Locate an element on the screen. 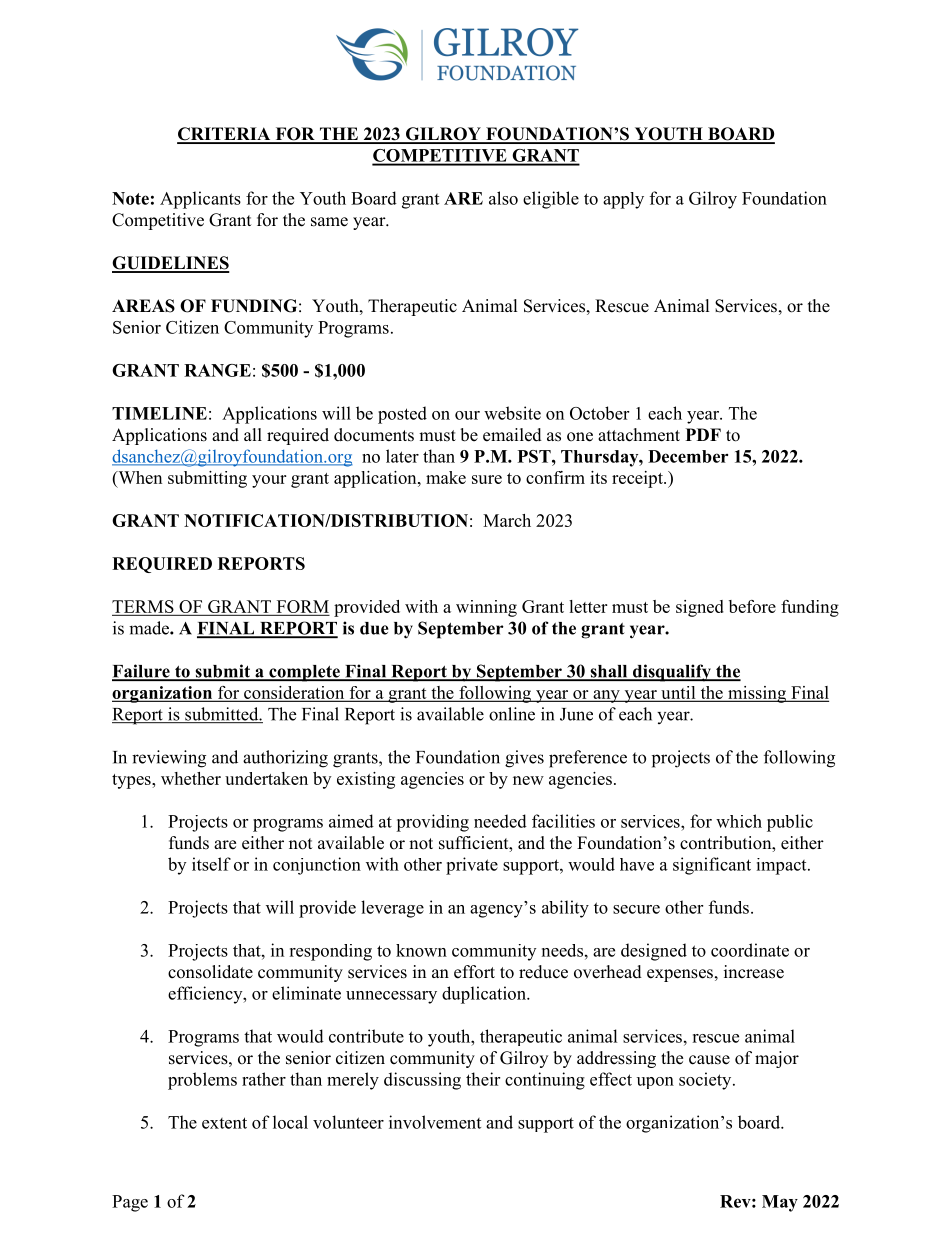  involvement is located at coordinates (435, 1122).
